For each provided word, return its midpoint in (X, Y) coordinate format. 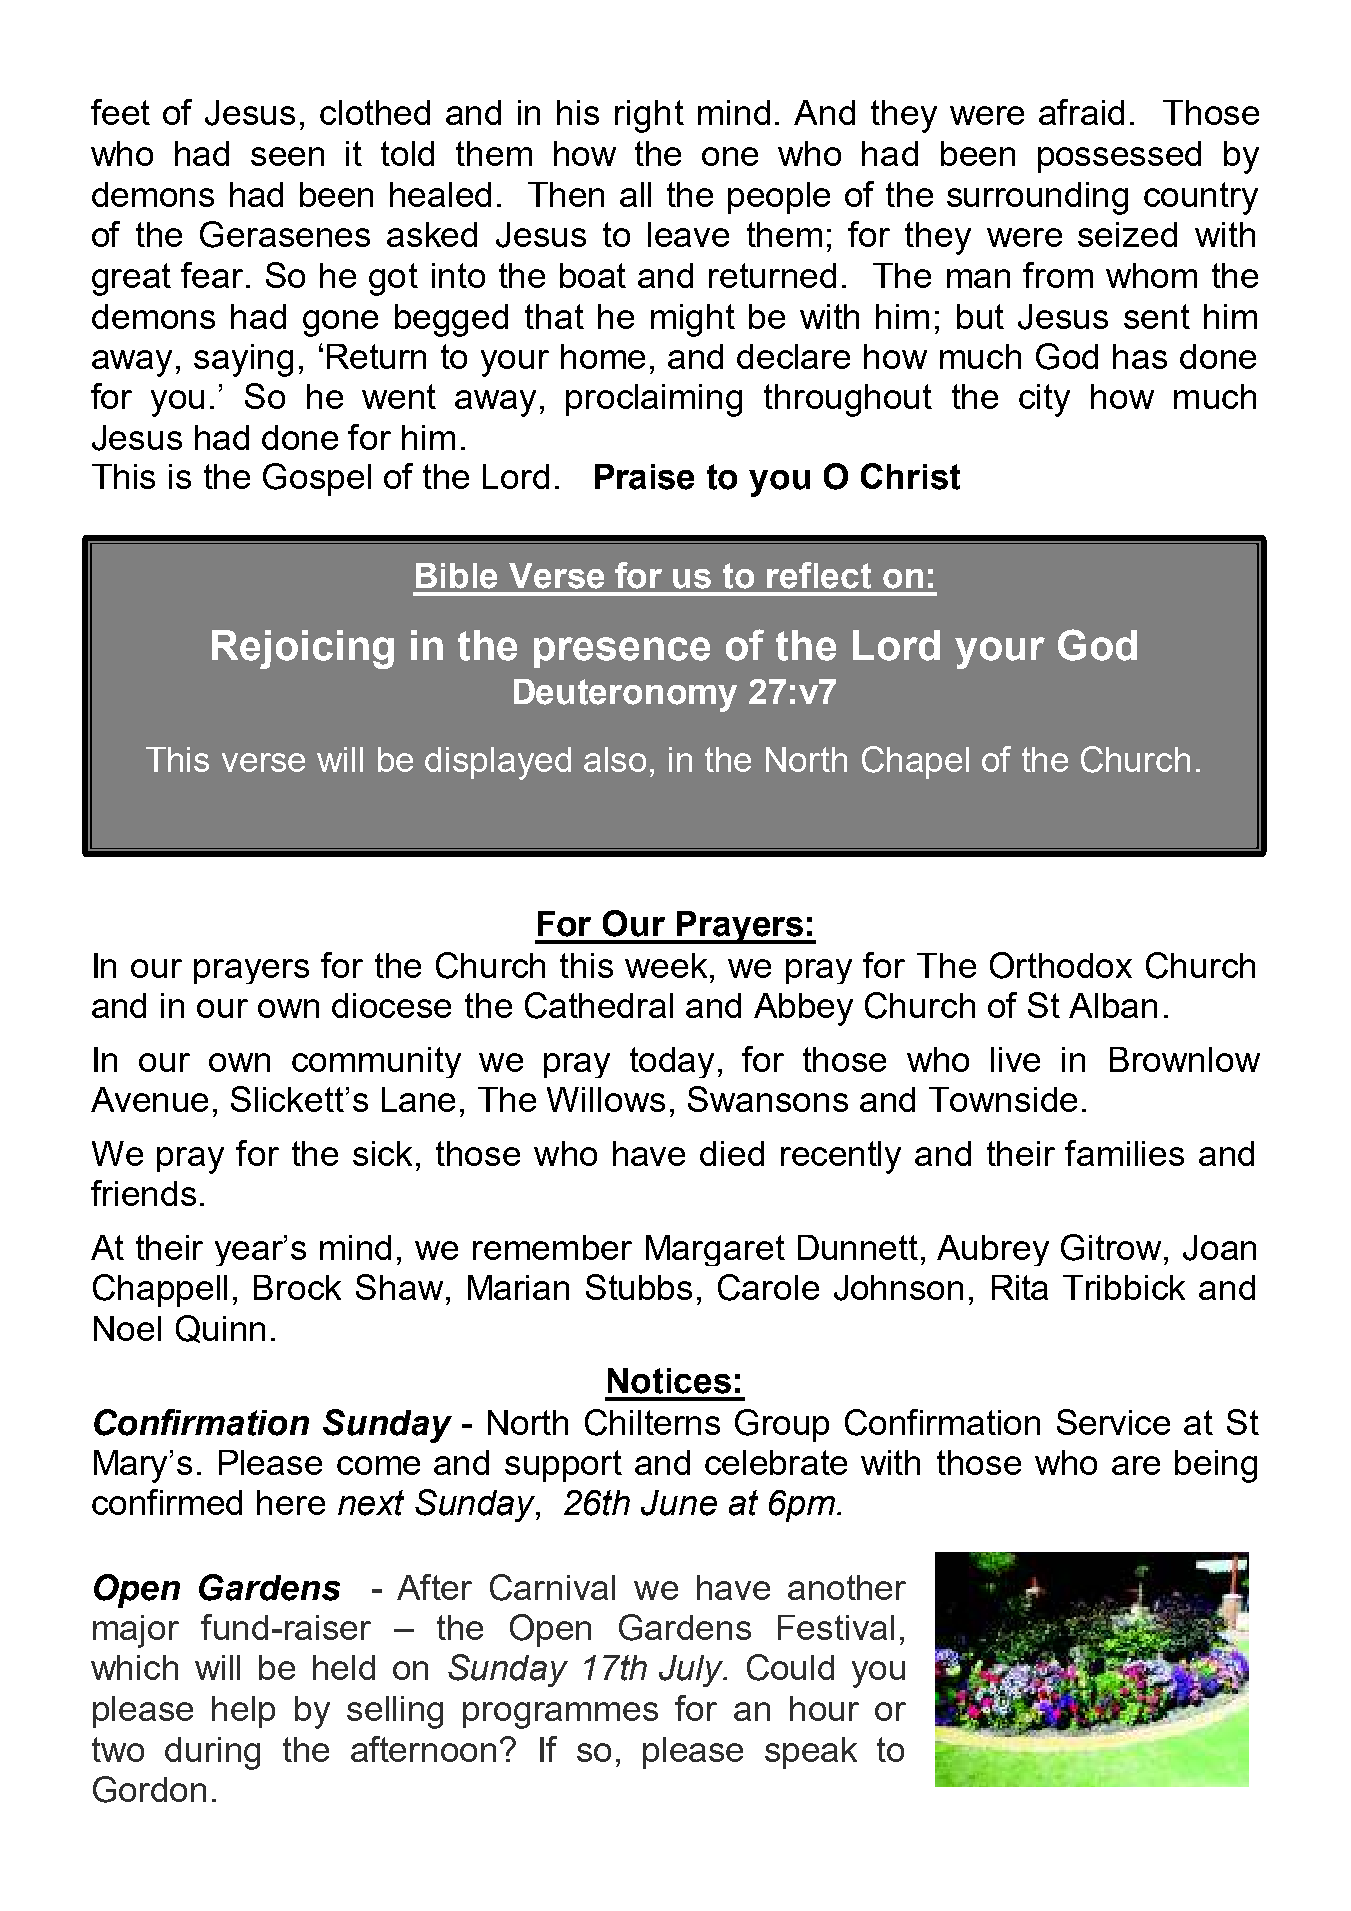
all (635, 194)
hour (824, 1708)
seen (287, 156)
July (692, 1671)
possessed (1119, 157)
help (243, 1712)
